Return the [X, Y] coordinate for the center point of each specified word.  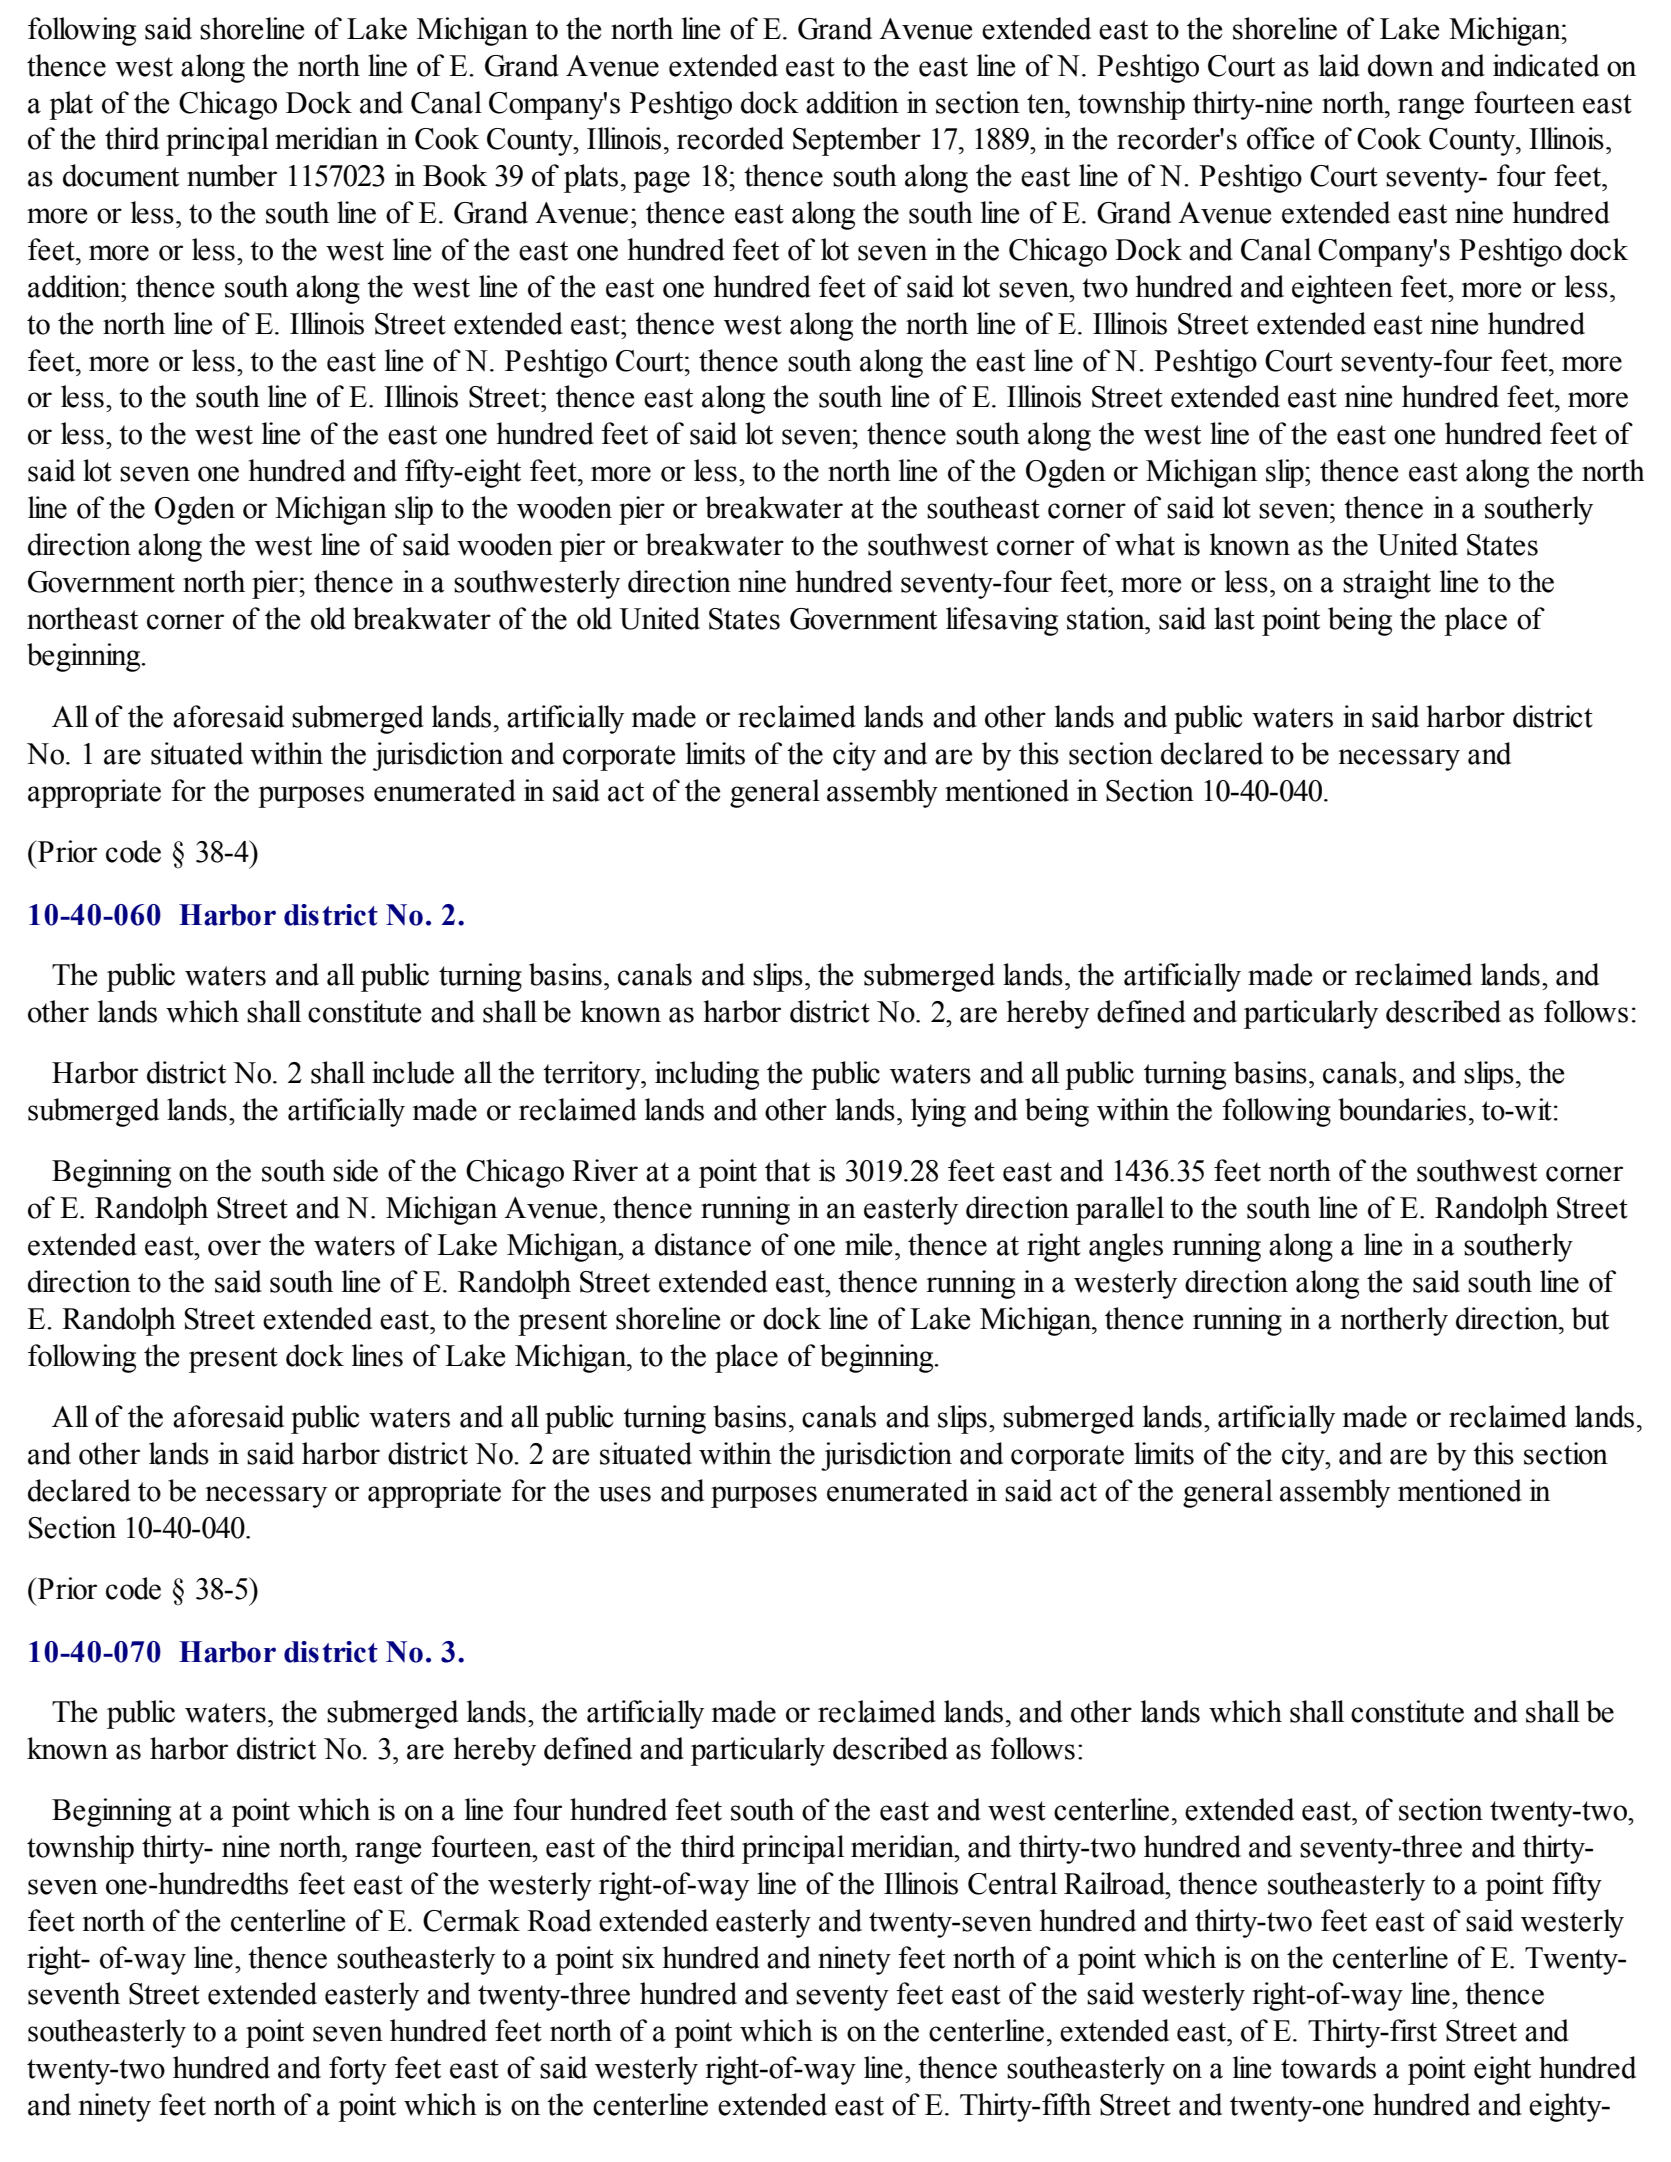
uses [625, 1494]
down [1401, 65]
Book [455, 175]
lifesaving [1002, 621]
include [413, 1072]
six [638, 1957]
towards [1328, 2067]
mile [868, 1244]
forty [358, 2070]
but [1590, 1318]
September [857, 141]
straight [1387, 584]
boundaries [1402, 1109]
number [232, 175]
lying [938, 1112]
